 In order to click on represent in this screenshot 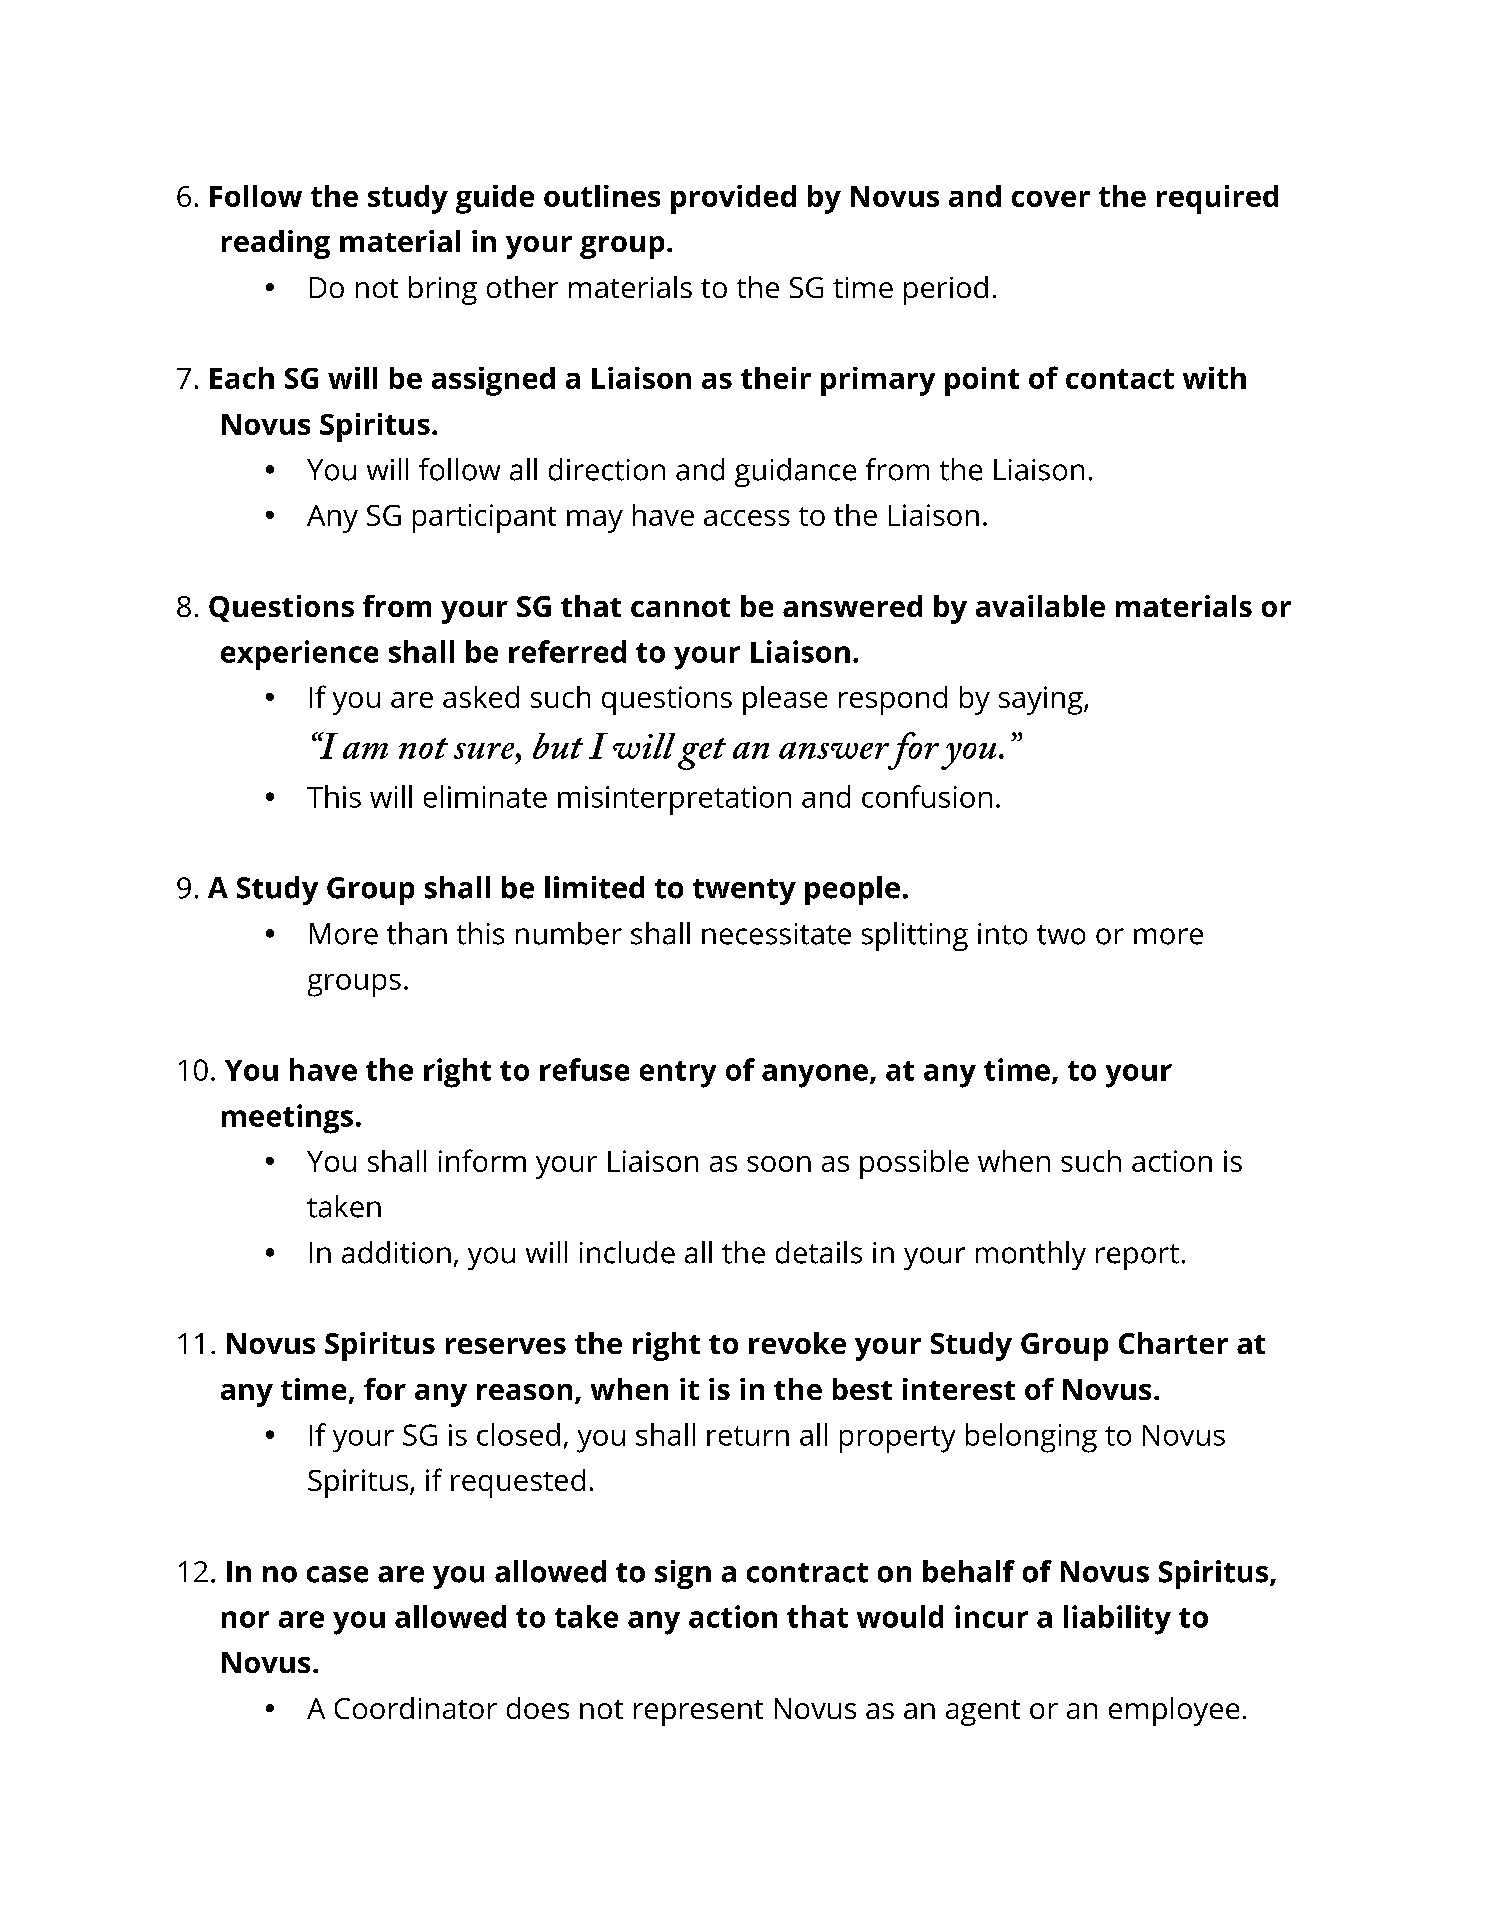, I will do `click(698, 1713)`.
